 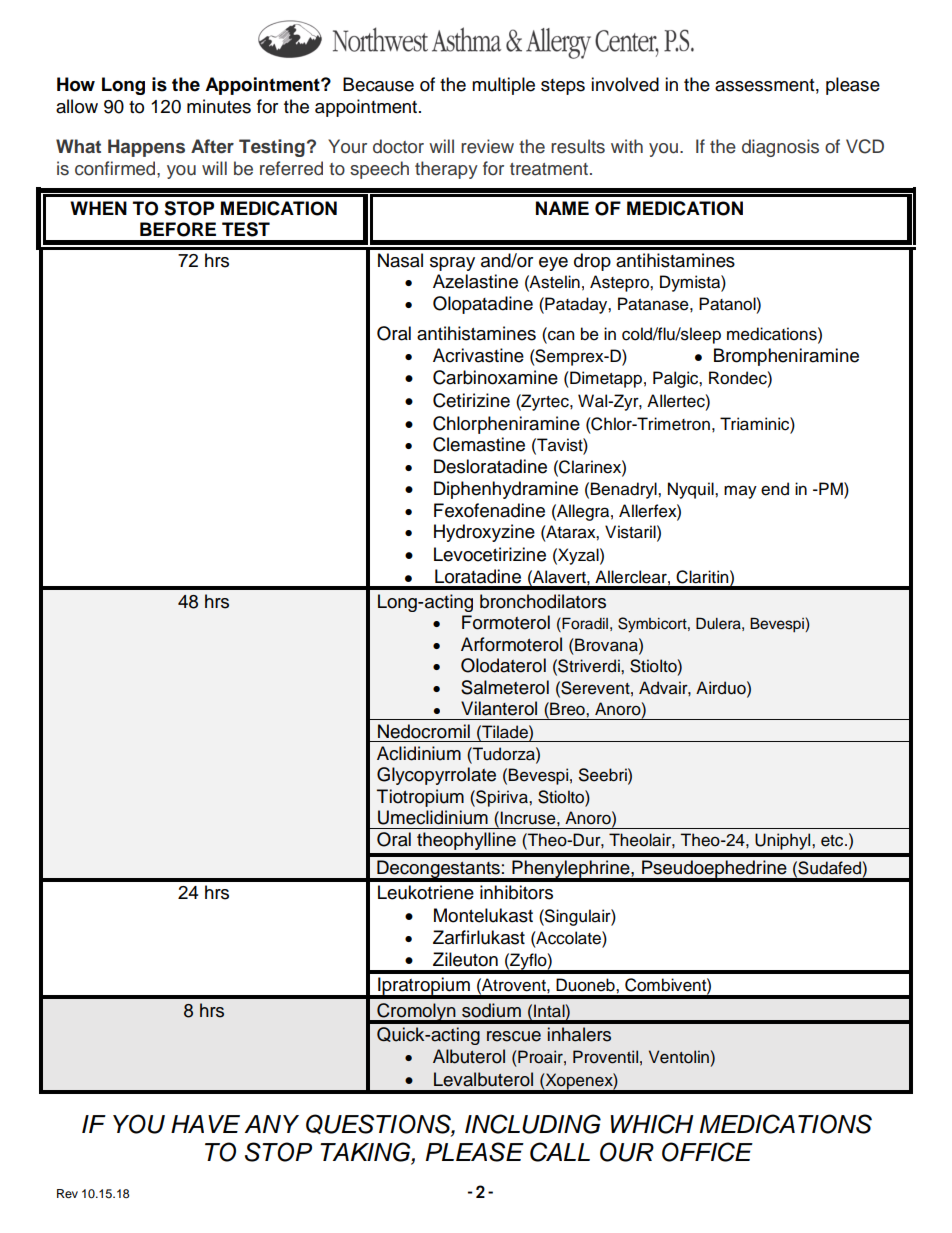 What do you see at coordinates (205, 1124) in the page?
I see `HAVE` at bounding box center [205, 1124].
